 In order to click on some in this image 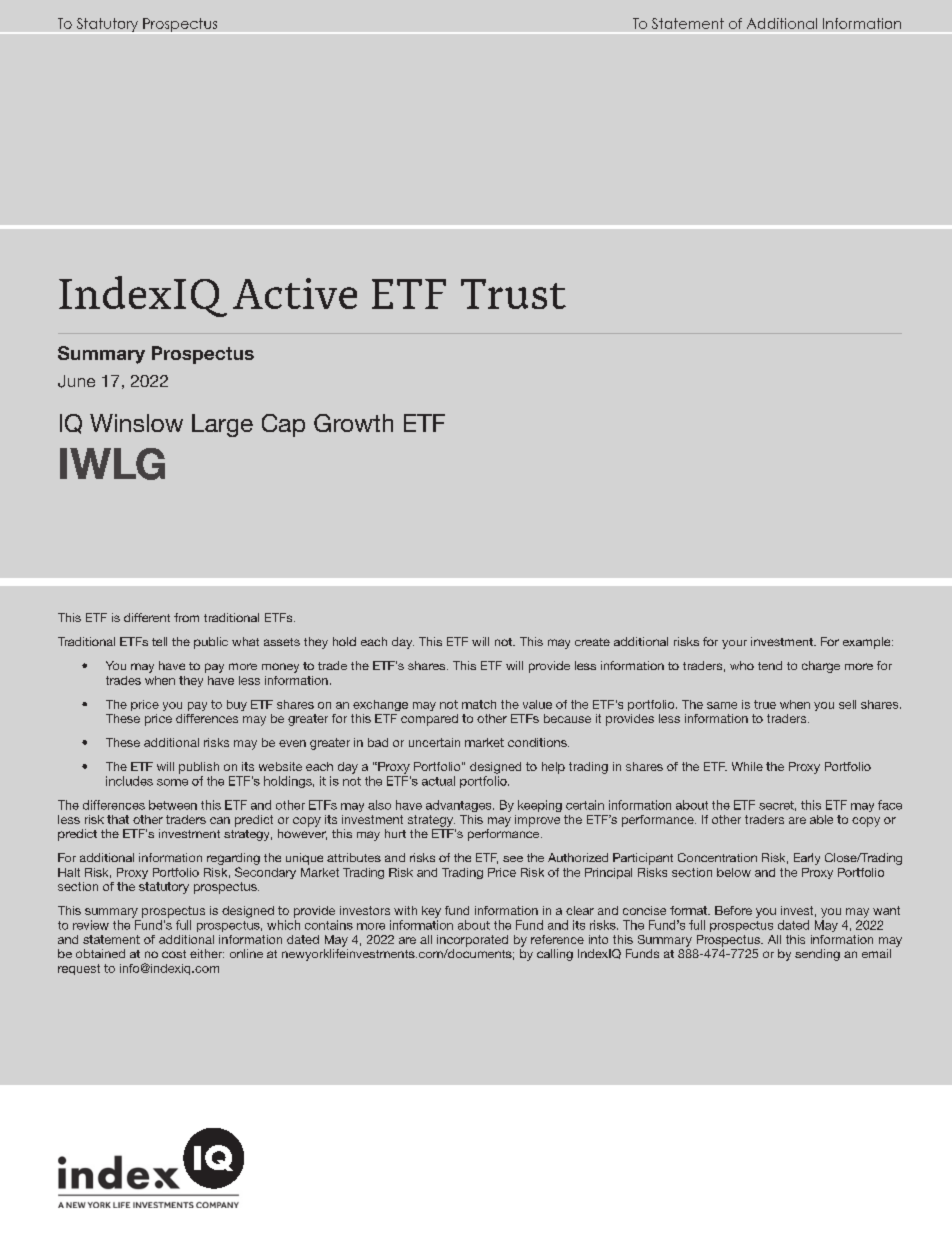, I will do `click(172, 782)`.
